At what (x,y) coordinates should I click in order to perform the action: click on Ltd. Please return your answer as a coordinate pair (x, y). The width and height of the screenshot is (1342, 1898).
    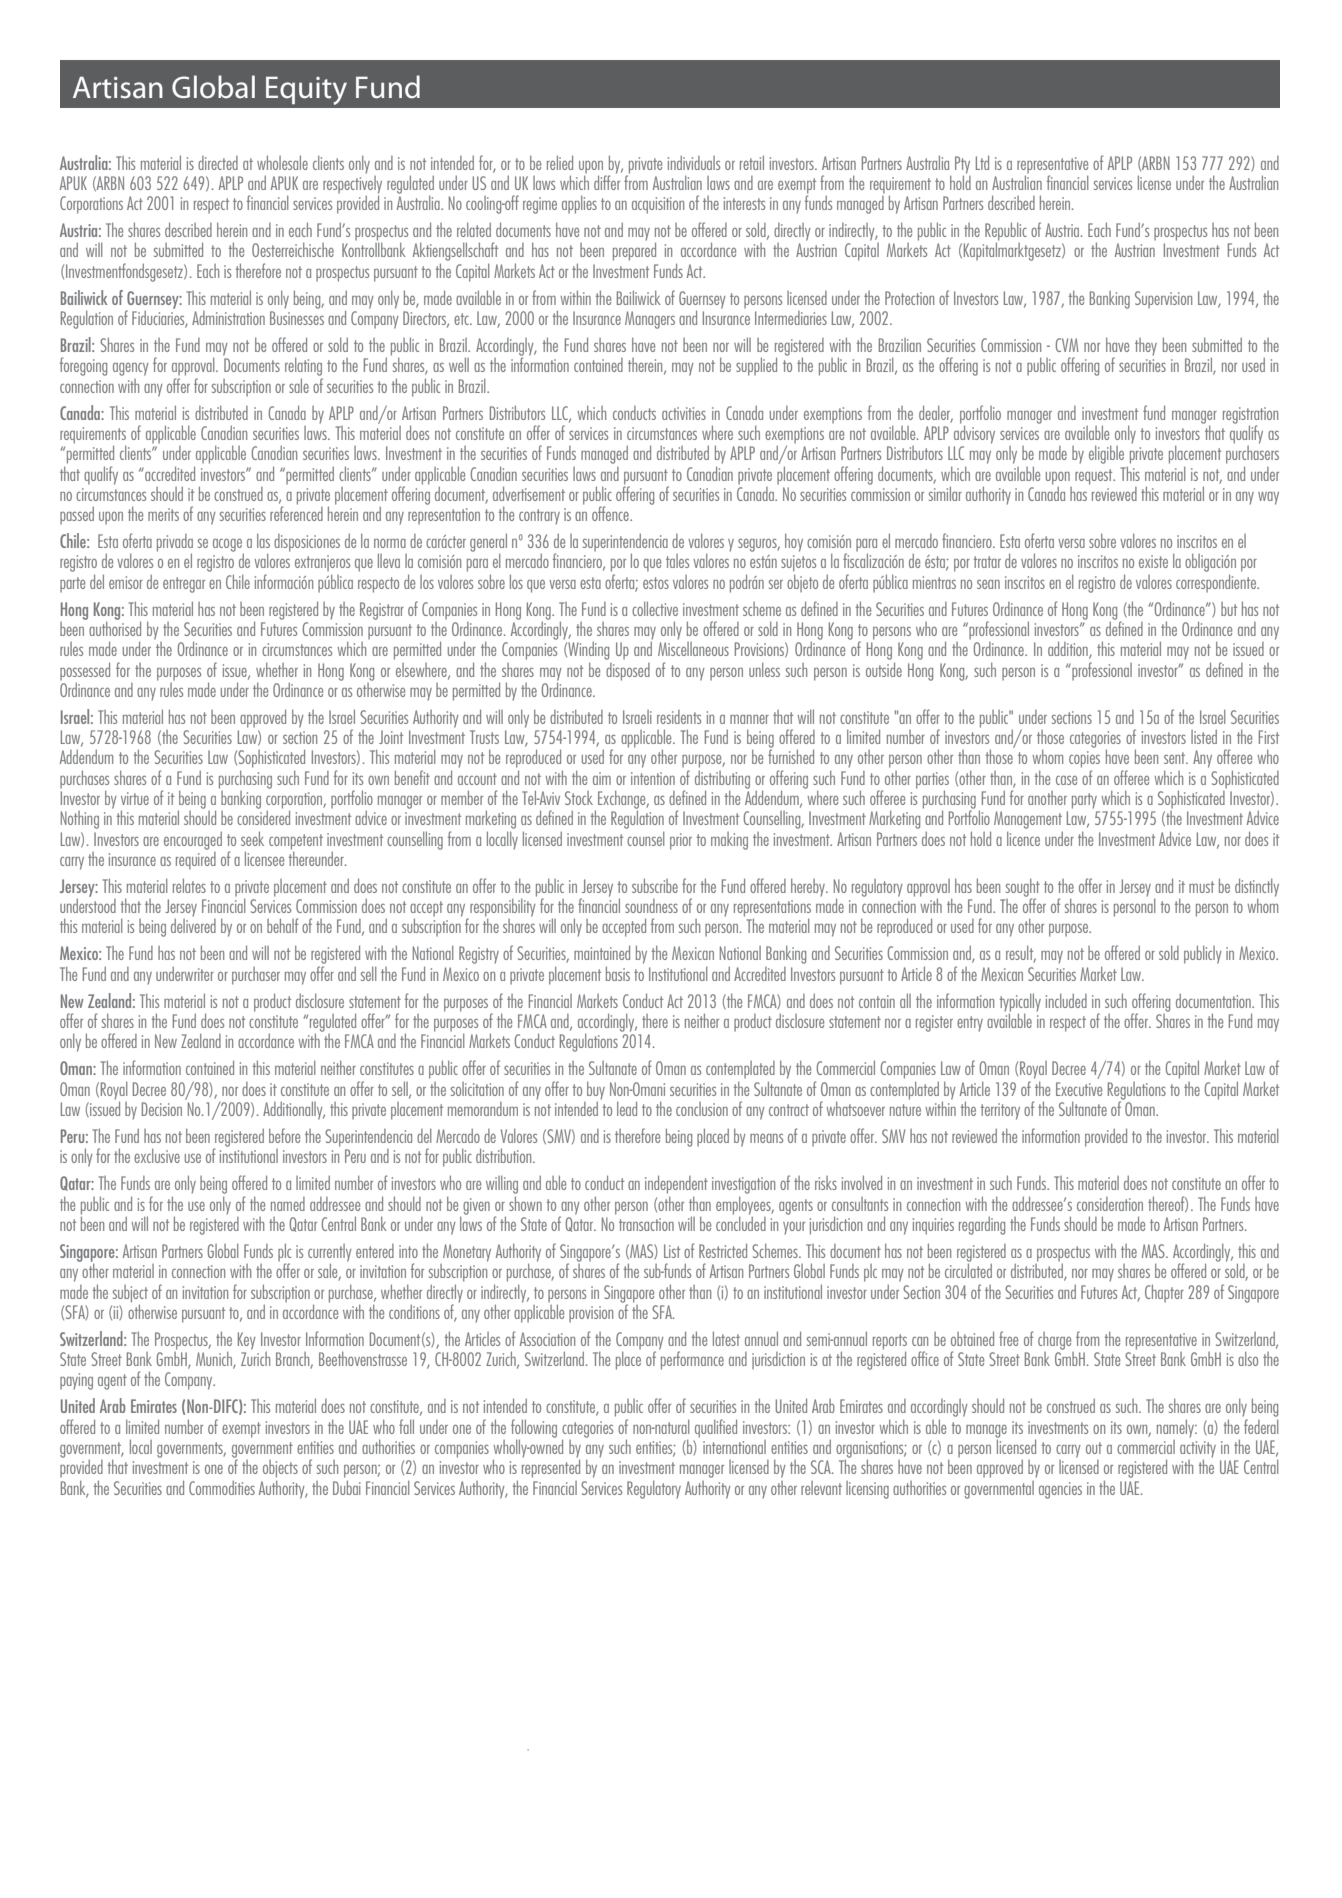
    Looking at the image, I should click on (982, 162).
